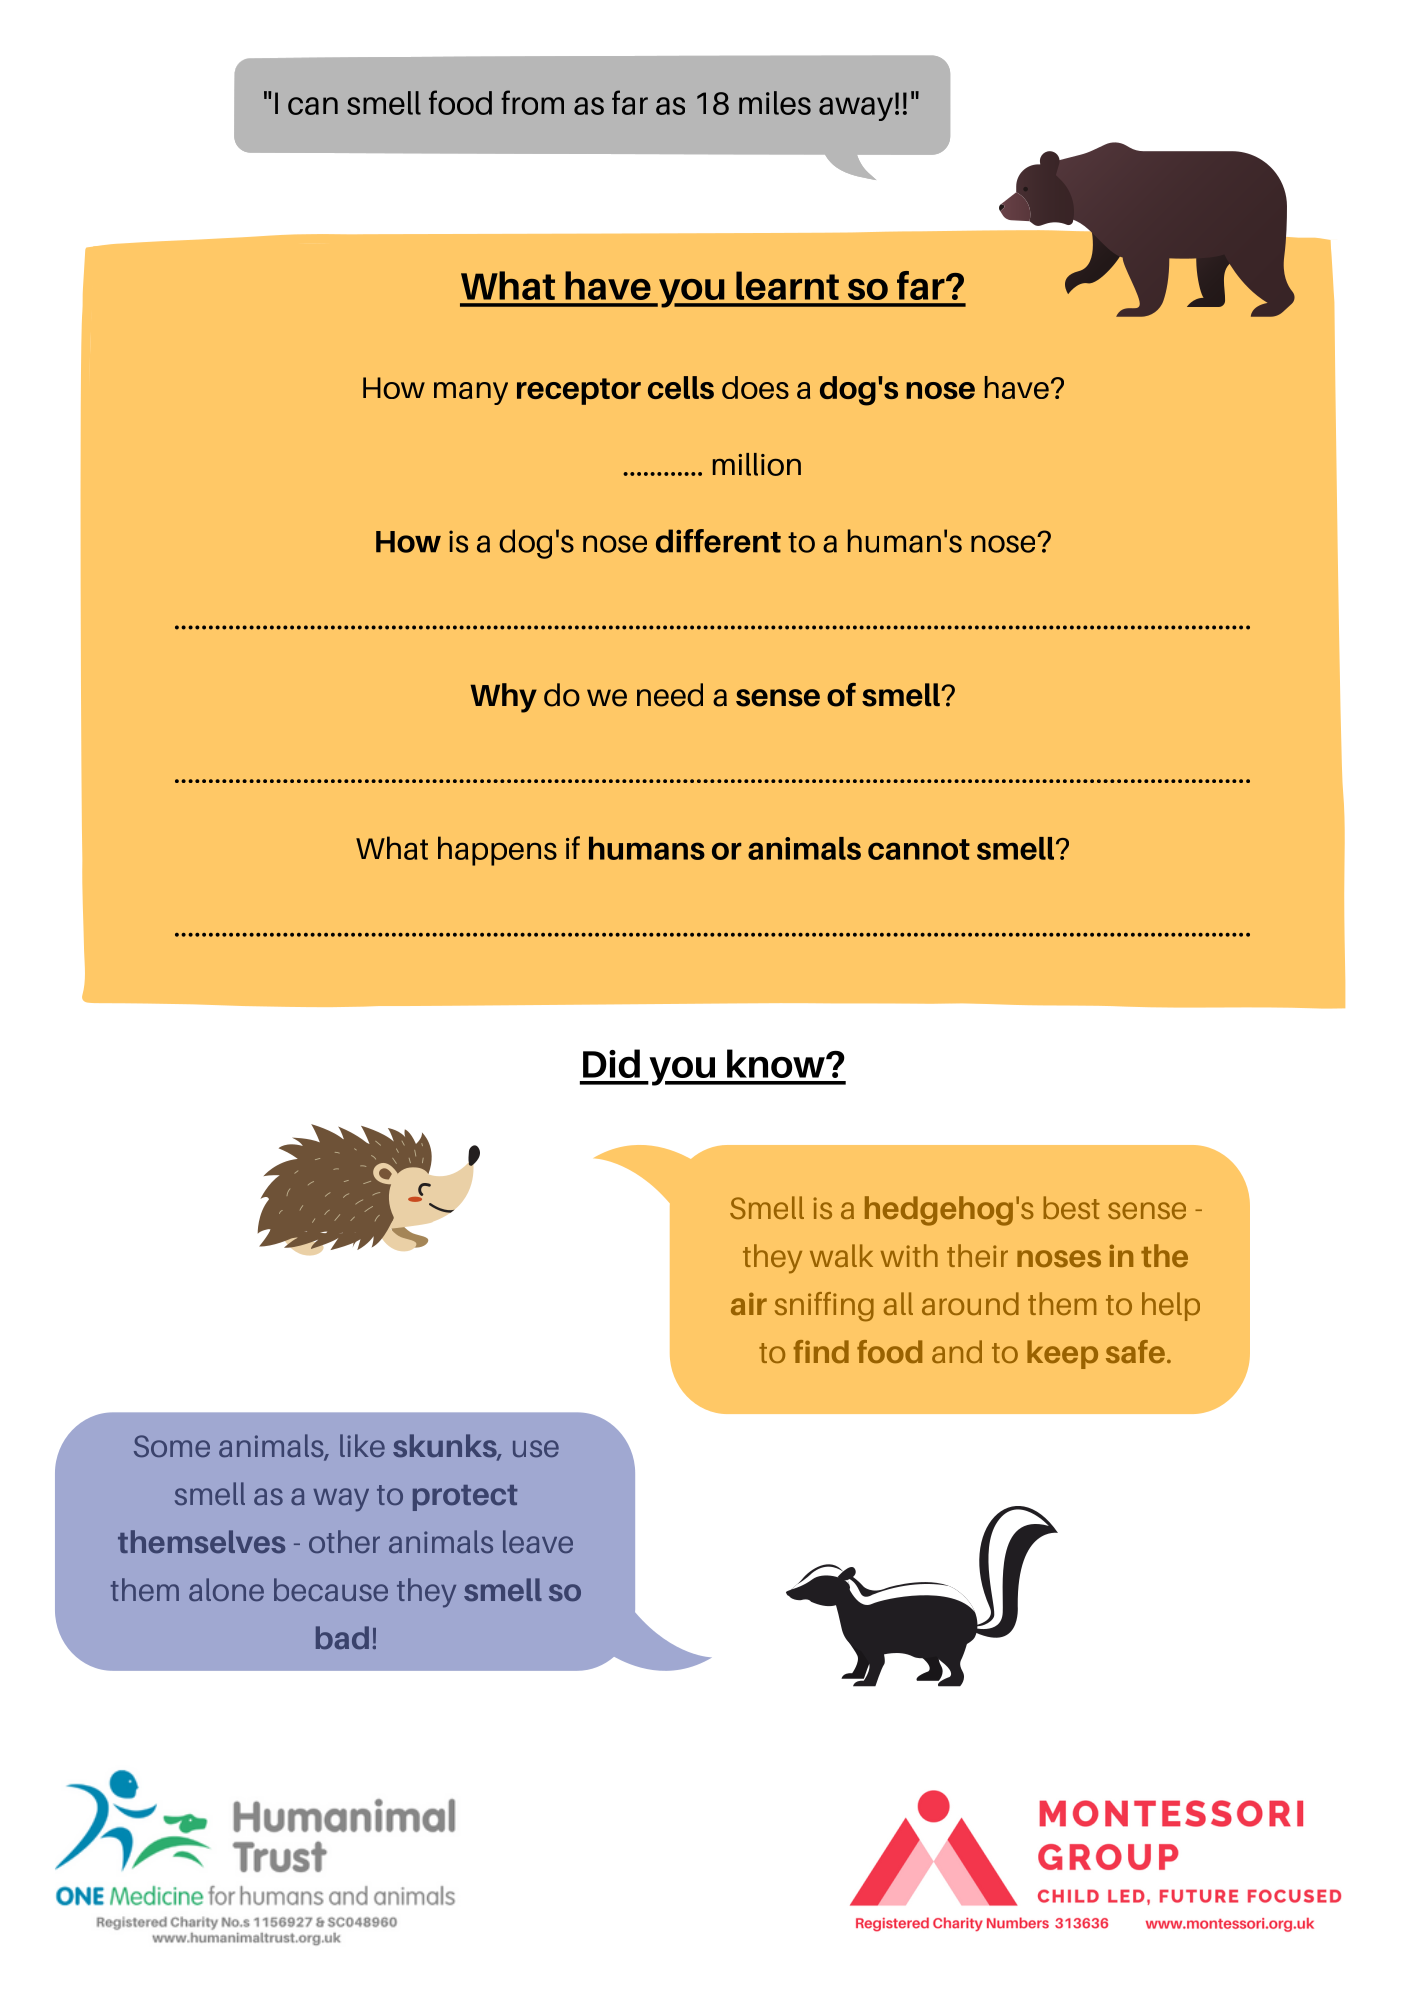 The height and width of the image is (1996, 1411). I want to click on Why, so click(503, 698).
